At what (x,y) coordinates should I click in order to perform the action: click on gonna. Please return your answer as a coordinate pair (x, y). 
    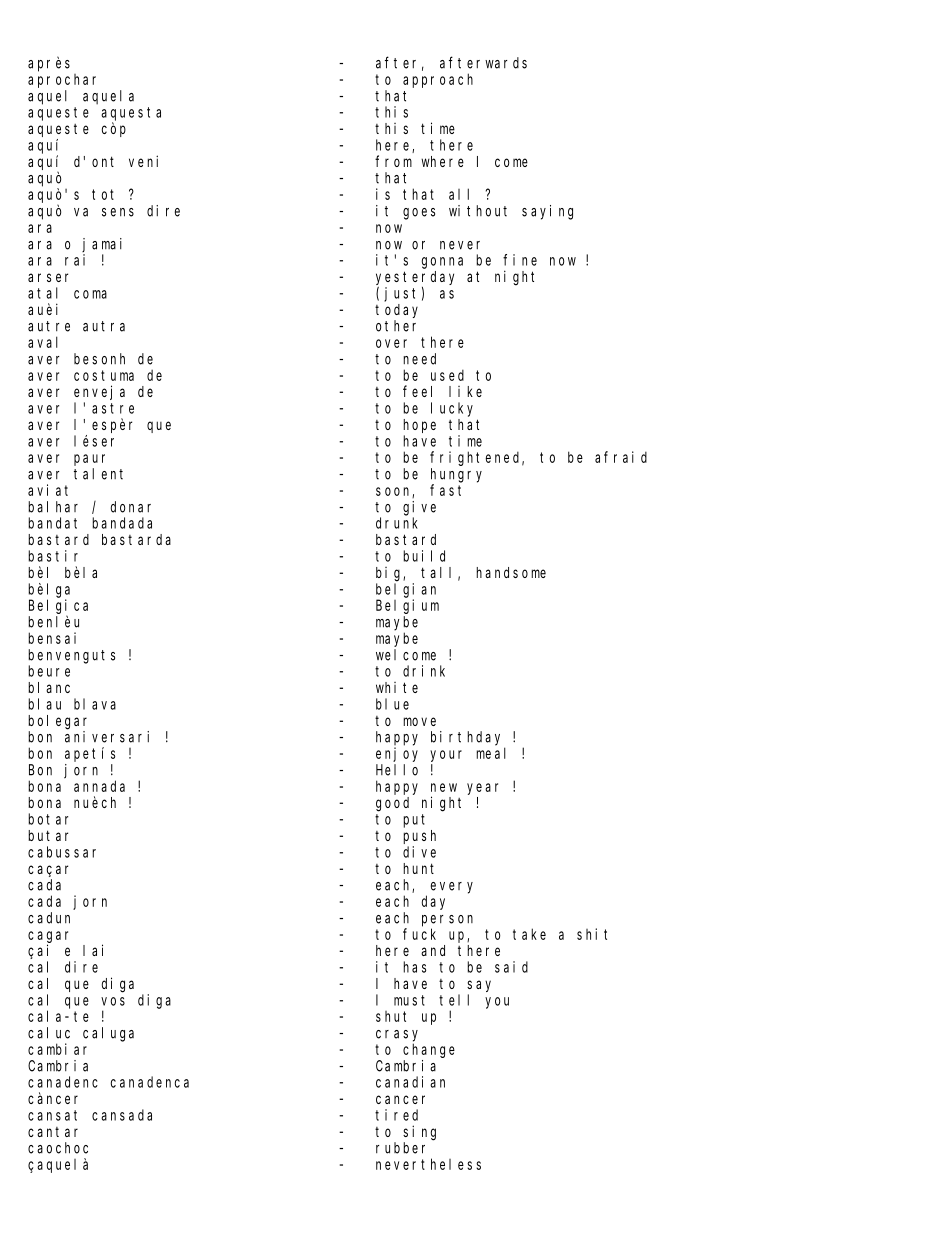
    Looking at the image, I should click on (442, 263).
